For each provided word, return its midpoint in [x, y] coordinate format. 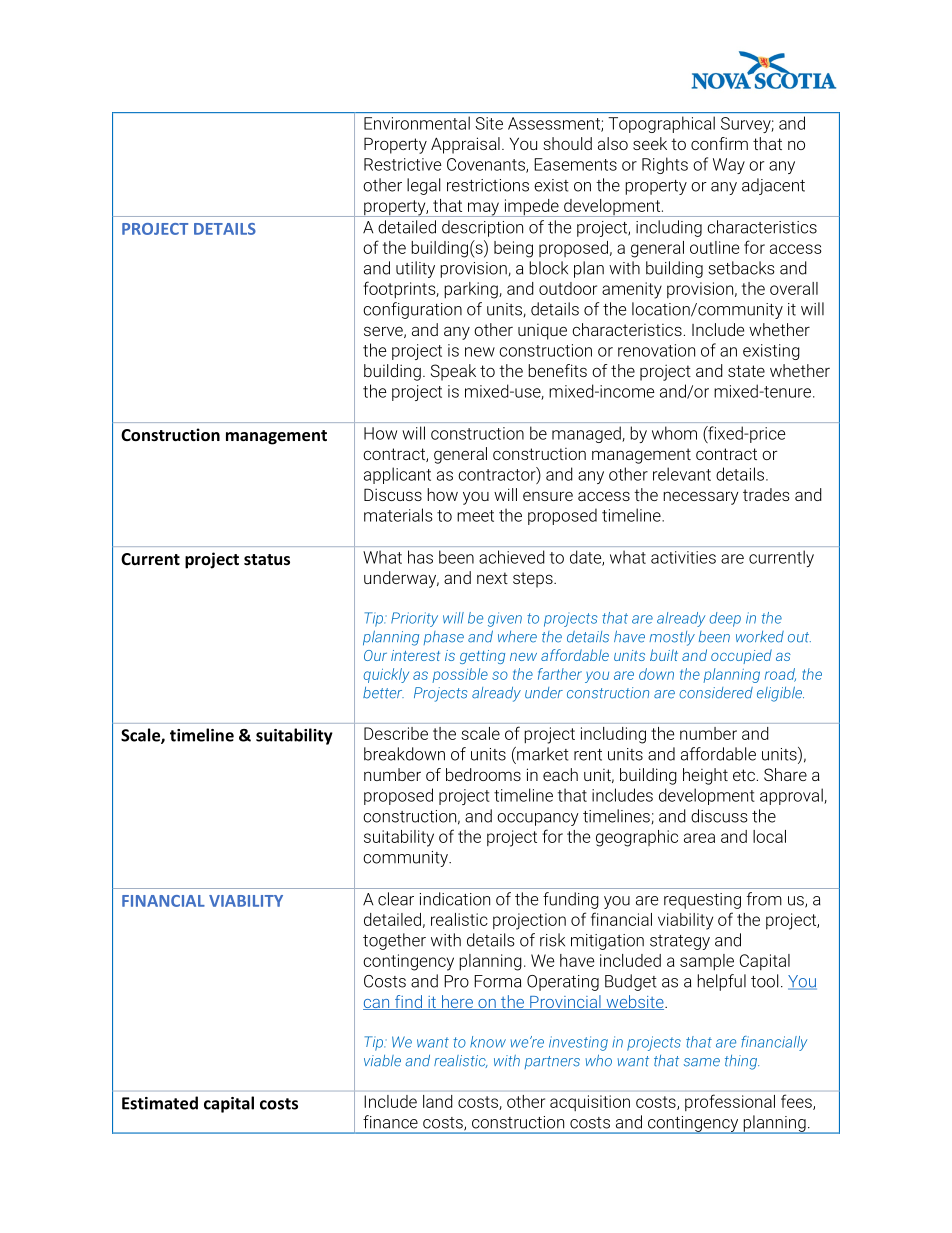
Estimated [160, 1103]
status [267, 559]
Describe [396, 733]
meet [475, 516]
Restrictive [403, 164]
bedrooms [483, 774]
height [705, 776]
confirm [719, 143]
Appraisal [465, 145]
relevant [682, 474]
